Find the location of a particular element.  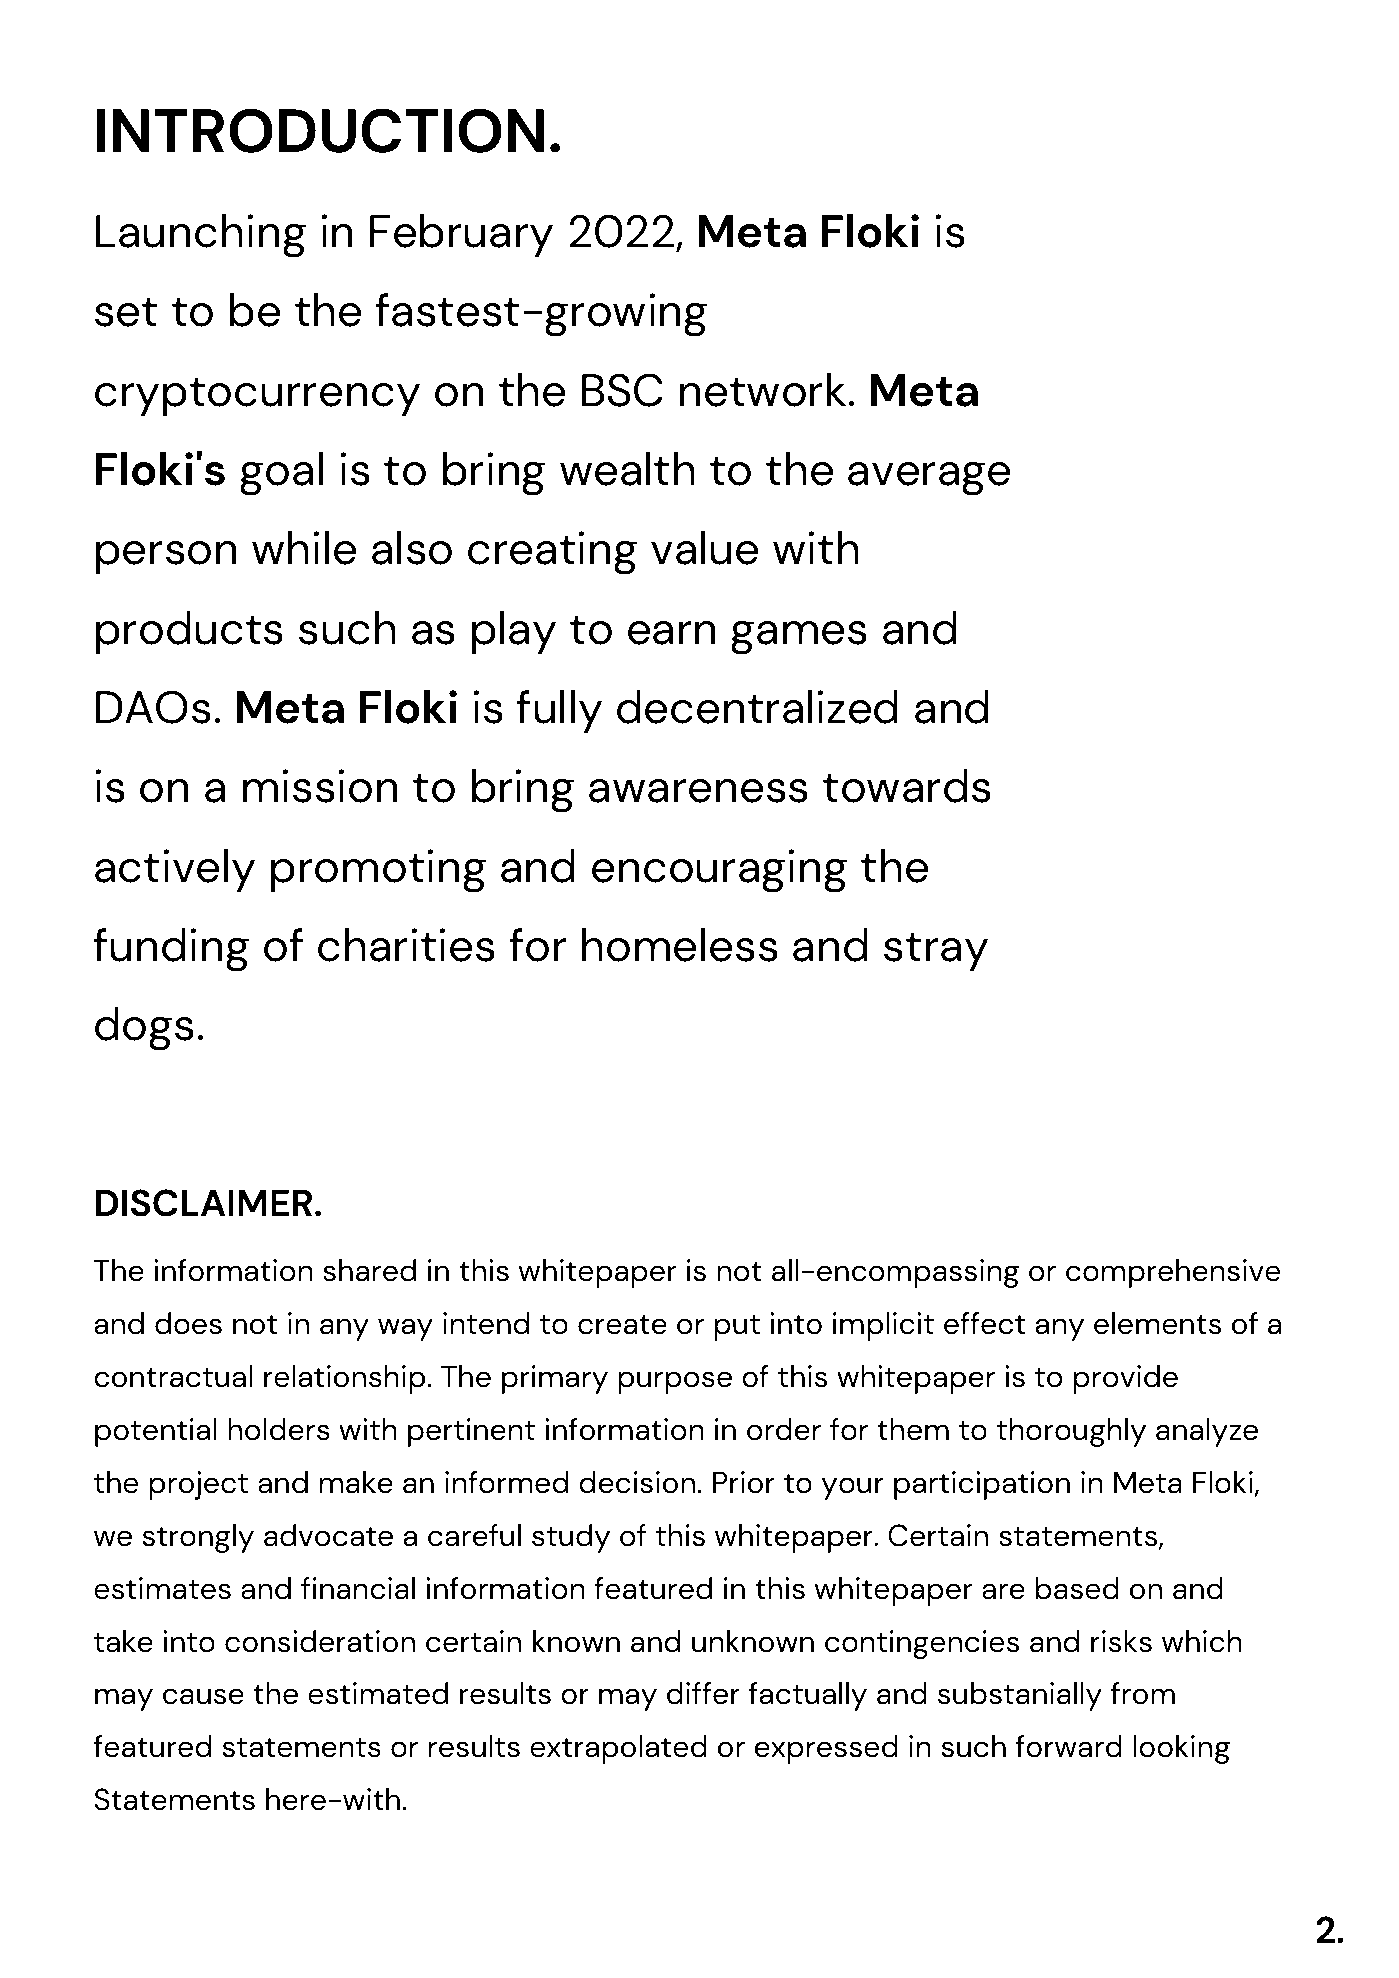

cause is located at coordinates (203, 1696).
